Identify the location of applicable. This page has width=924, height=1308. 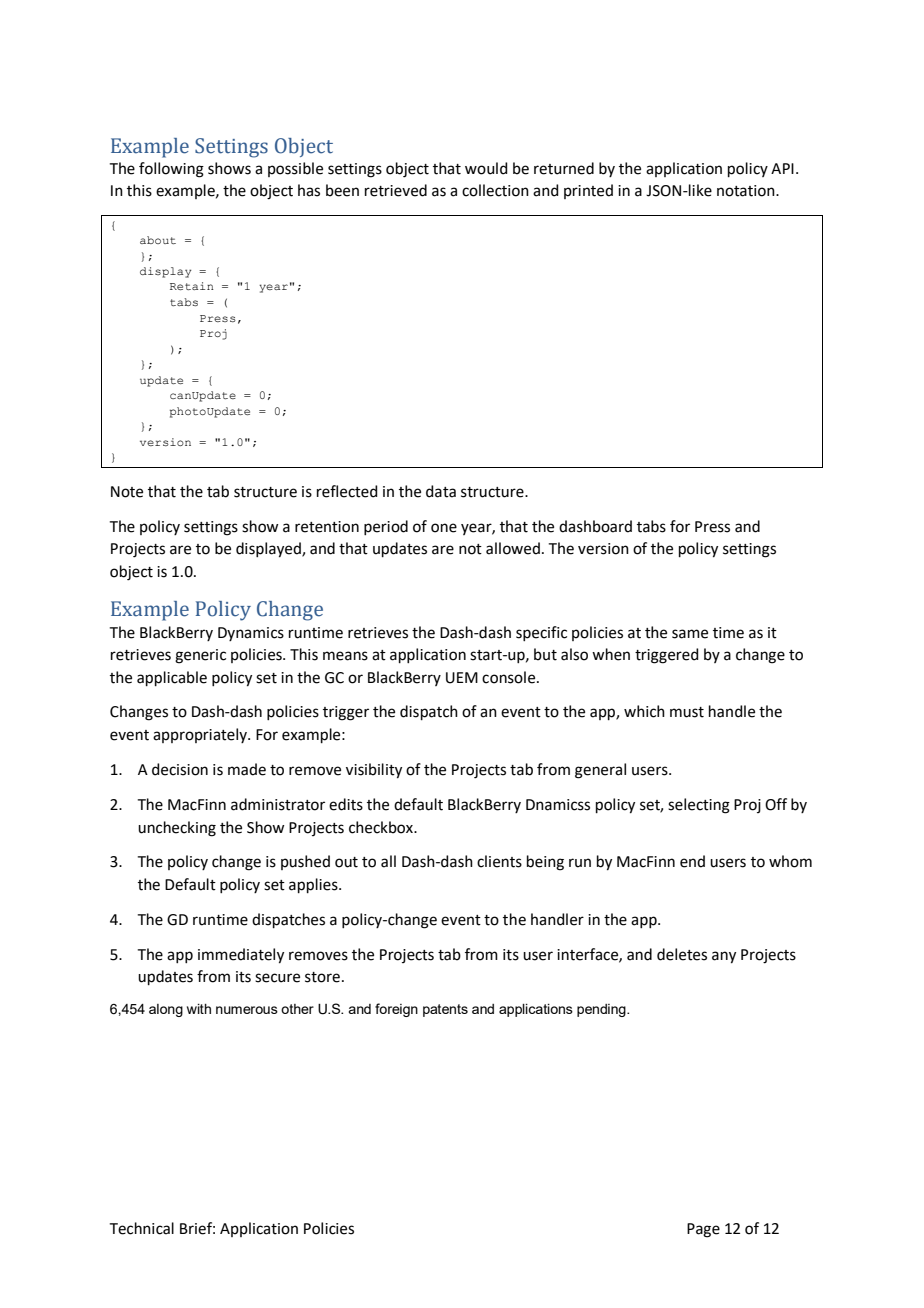
(172, 678).
